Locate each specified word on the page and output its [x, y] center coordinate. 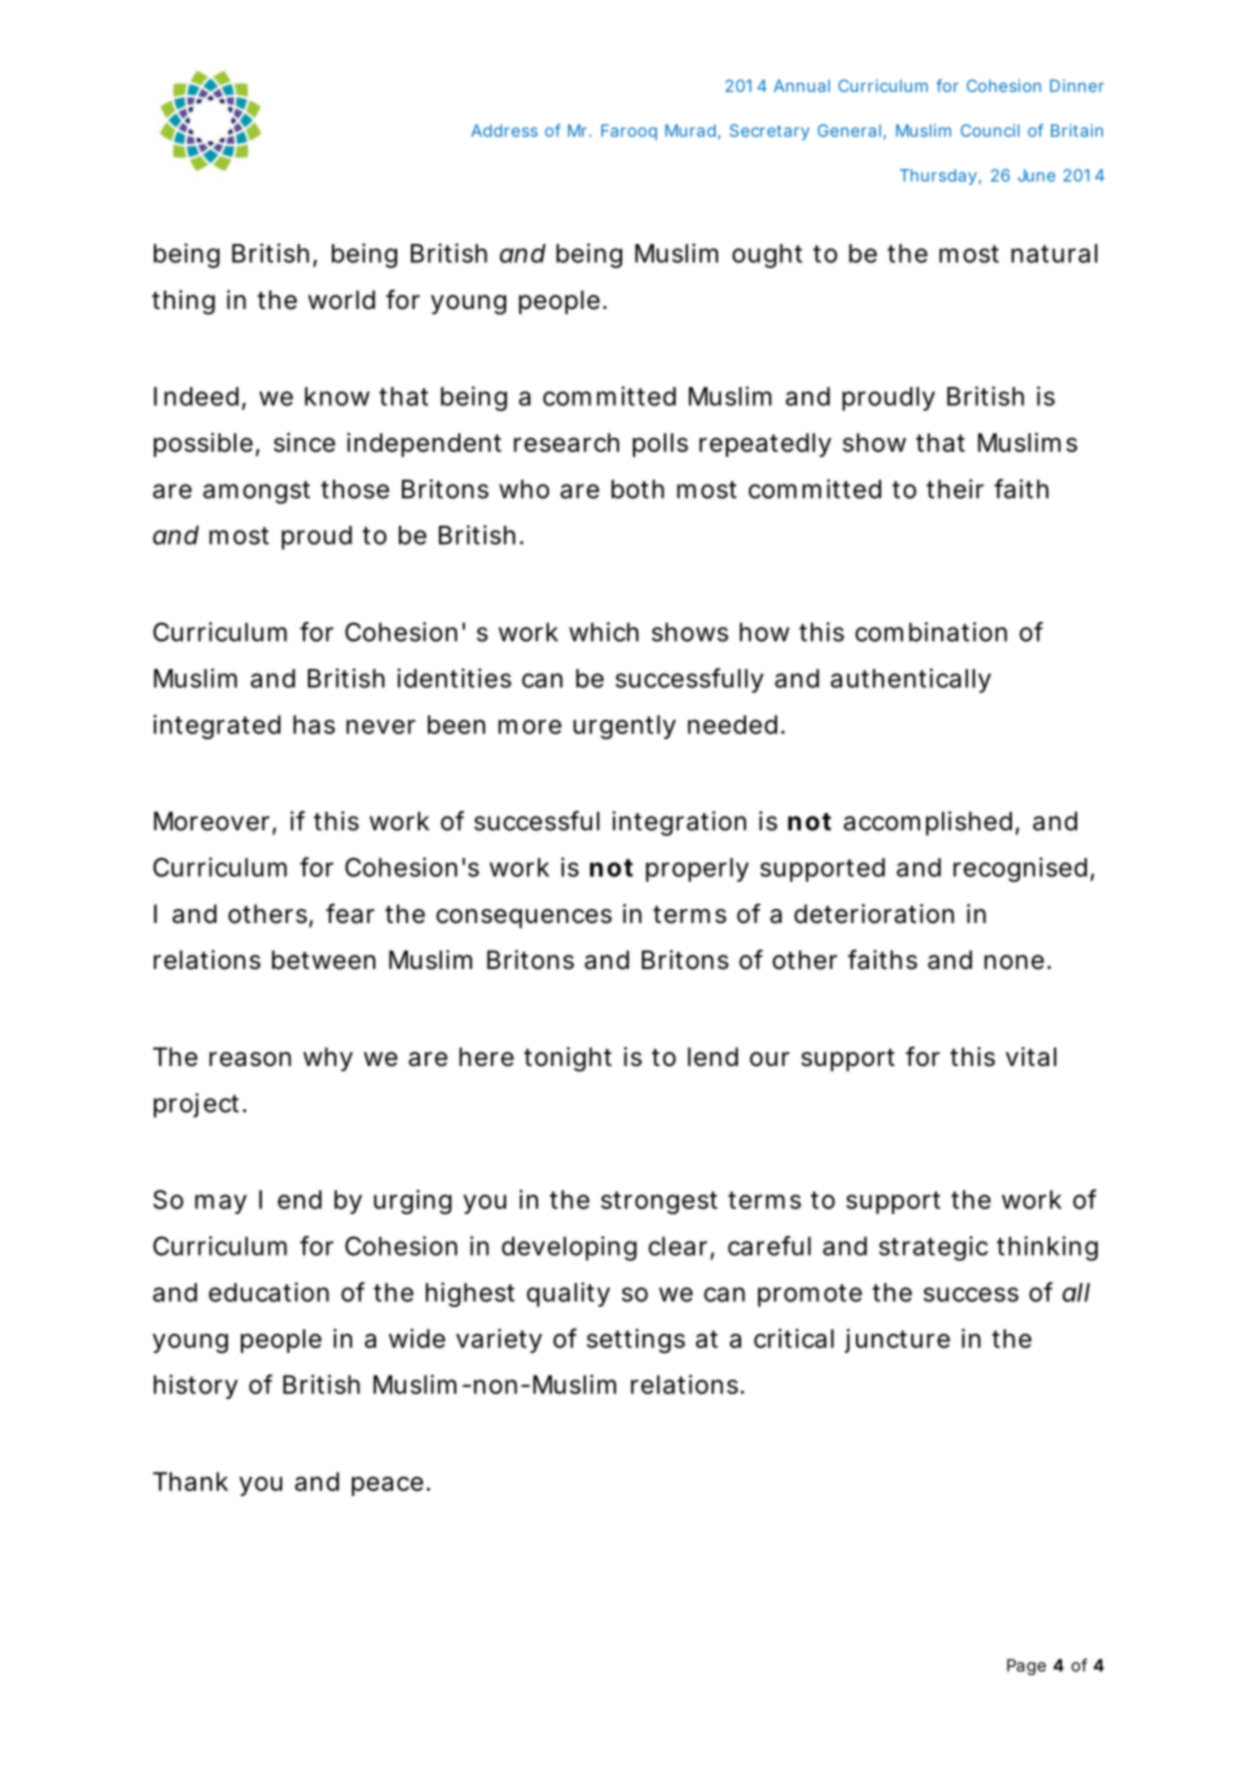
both [637, 489]
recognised [1020, 869]
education [269, 1292]
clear [678, 1246]
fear [350, 913]
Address [504, 130]
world [341, 300]
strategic [933, 1248]
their [955, 489]
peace [387, 1486]
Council [990, 130]
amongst [256, 492]
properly [697, 870]
